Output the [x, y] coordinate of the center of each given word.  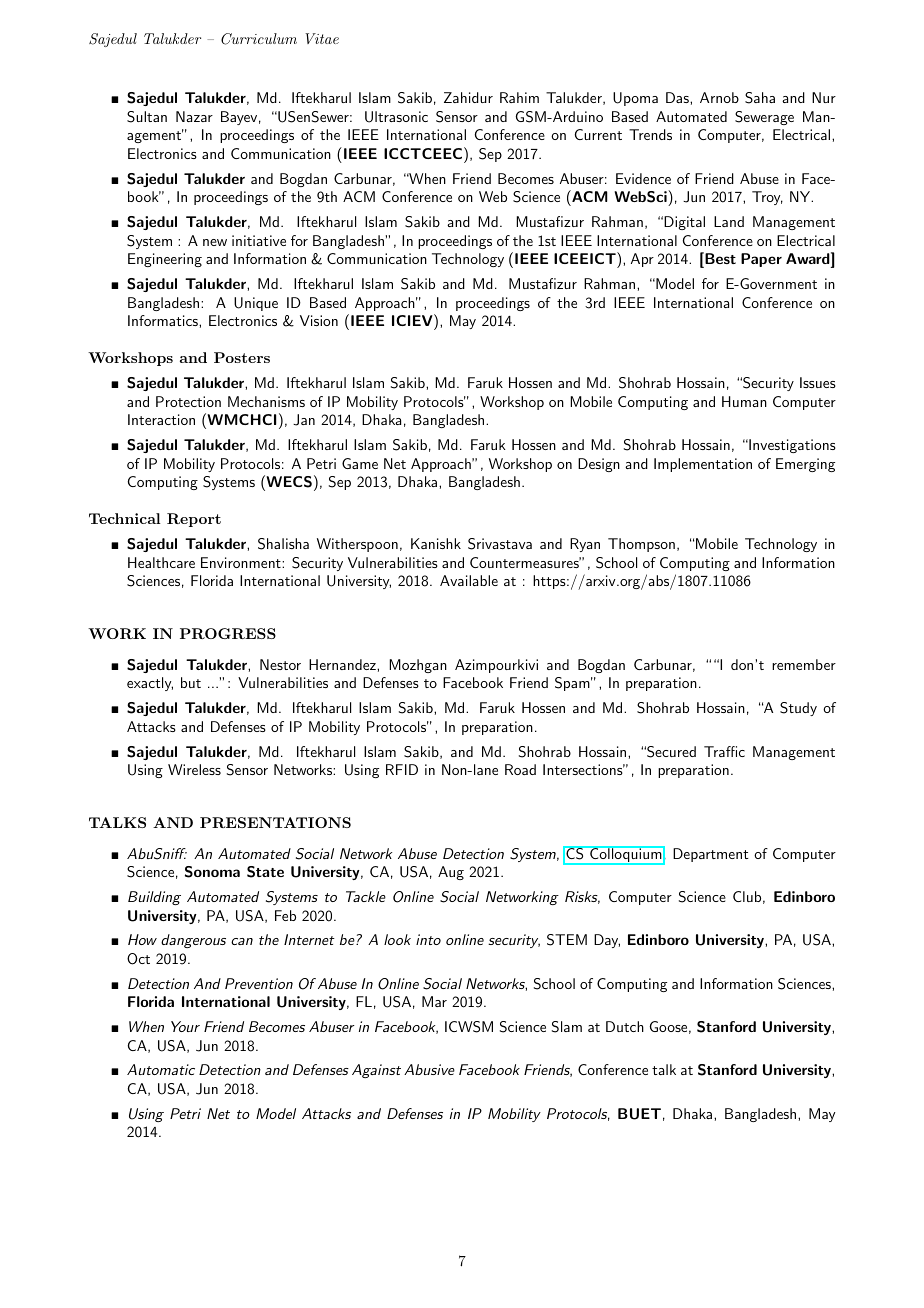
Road [520, 769]
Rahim [519, 97]
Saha [760, 98]
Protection [188, 401]
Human [744, 401]
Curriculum [259, 39]
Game [360, 463]
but [191, 682]
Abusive [429, 1069]
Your [185, 1026]
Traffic [724, 751]
